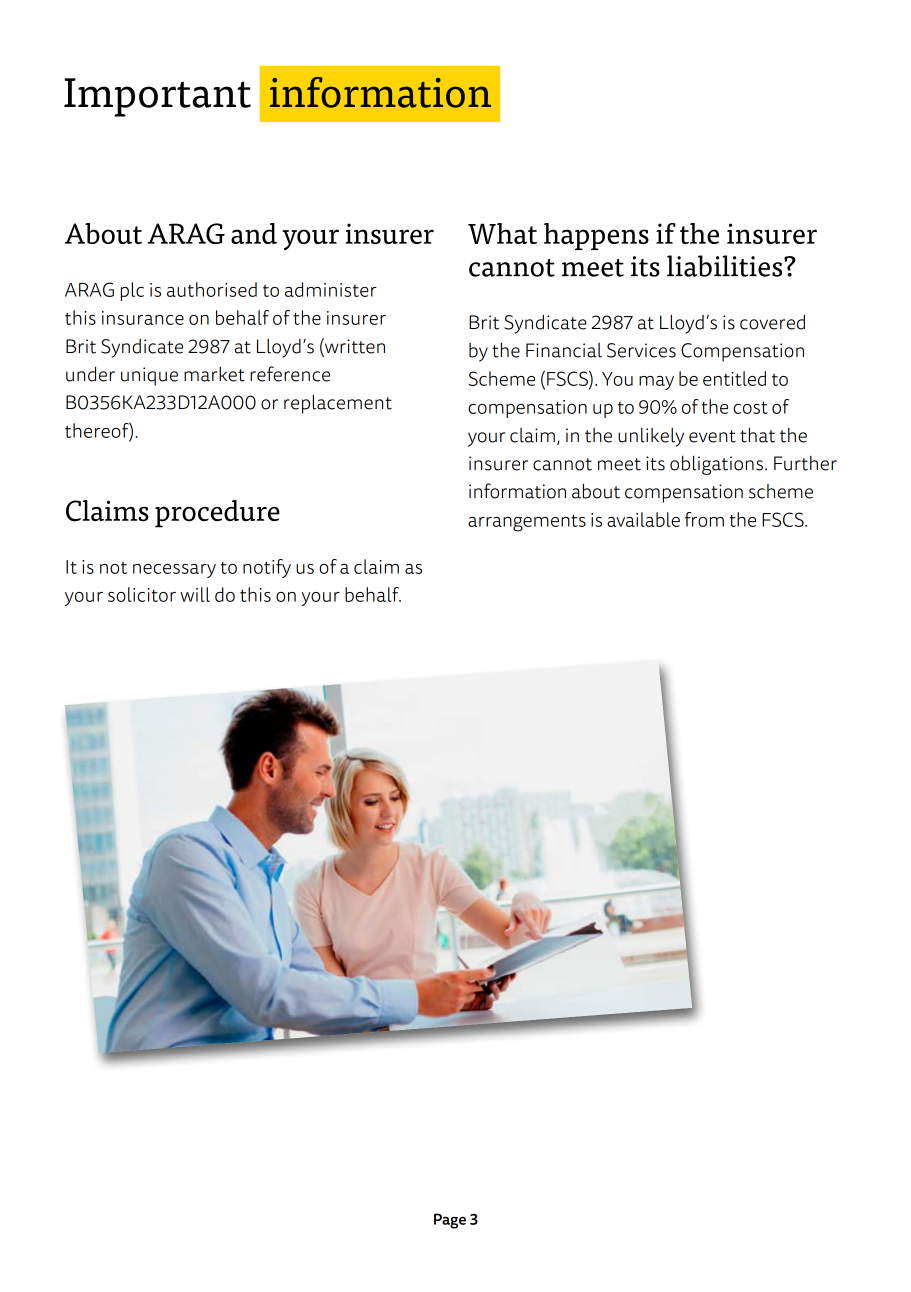  What do you see at coordinates (716, 465) in the screenshot?
I see `obligations` at bounding box center [716, 465].
